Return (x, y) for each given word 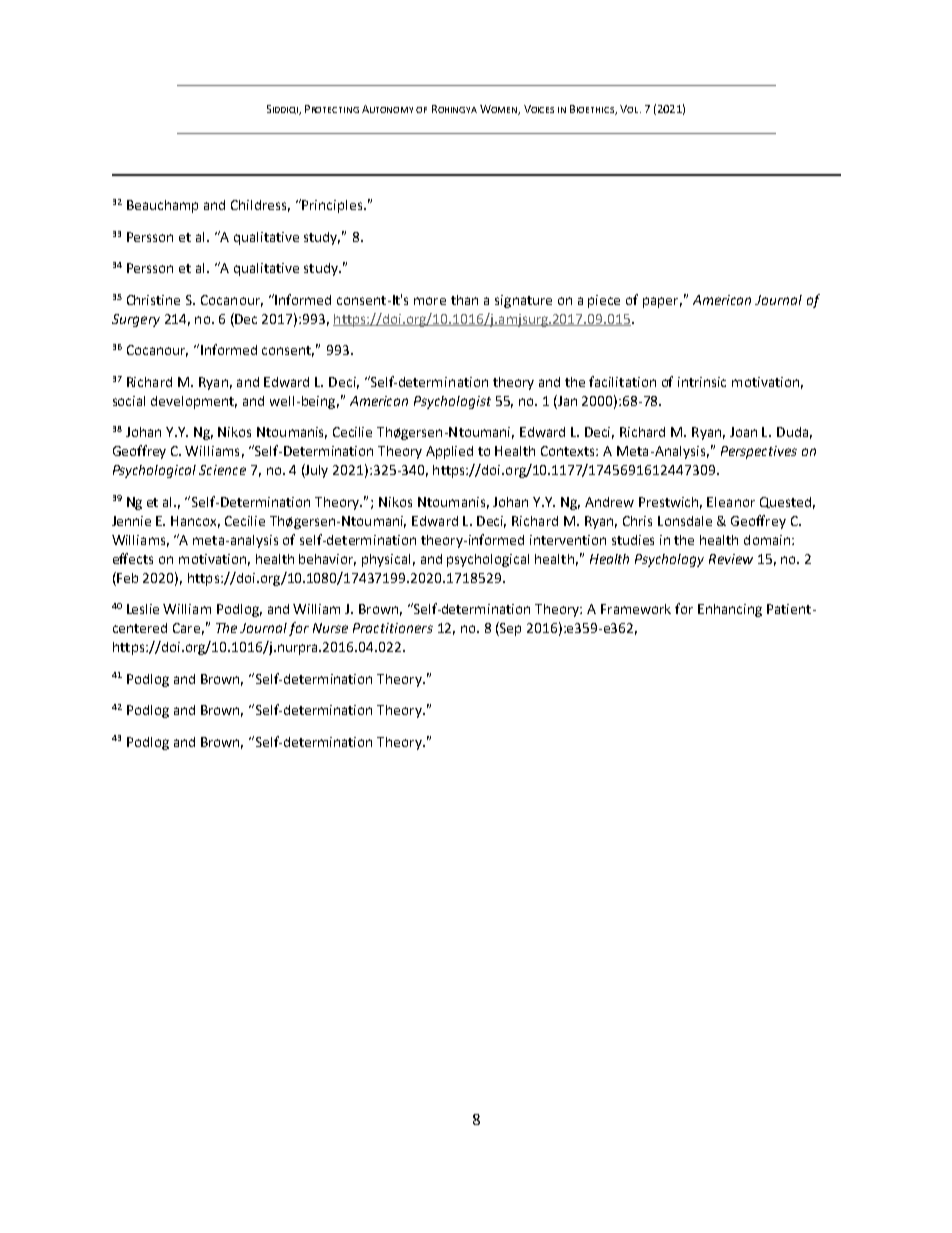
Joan (743, 432)
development (194, 402)
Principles (332, 206)
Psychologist (452, 402)
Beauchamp (162, 206)
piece (604, 301)
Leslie (143, 609)
